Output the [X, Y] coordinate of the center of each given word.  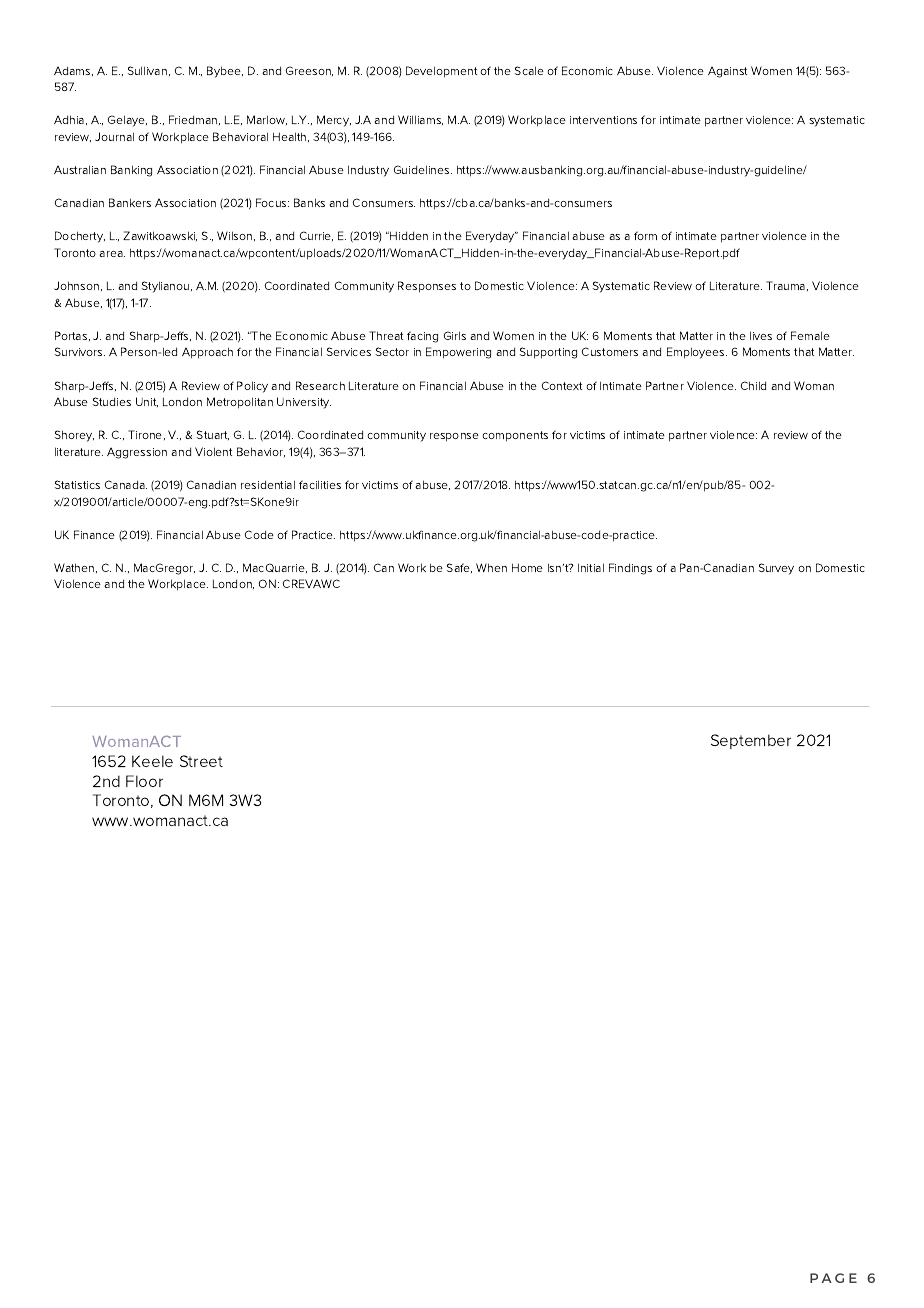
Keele [152, 761]
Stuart [213, 435]
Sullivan [149, 71]
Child [753, 385]
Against [727, 72]
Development [441, 72]
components [515, 436]
